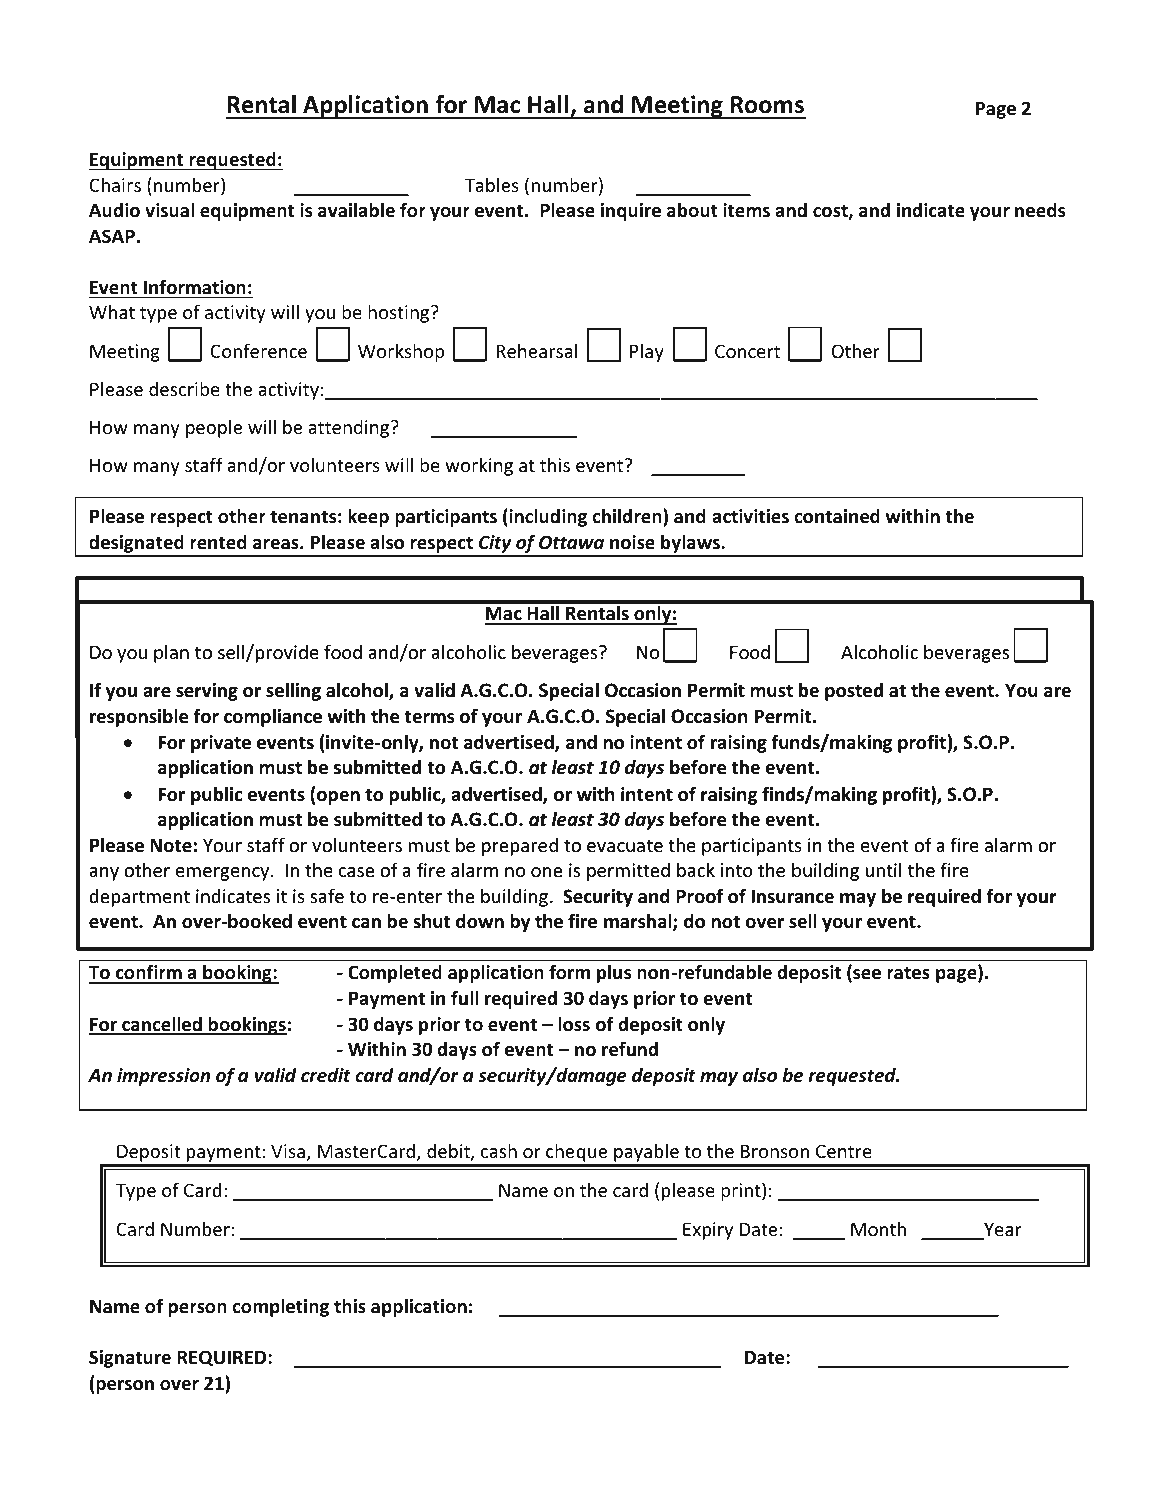  I want to click on evacuate, so click(625, 845).
